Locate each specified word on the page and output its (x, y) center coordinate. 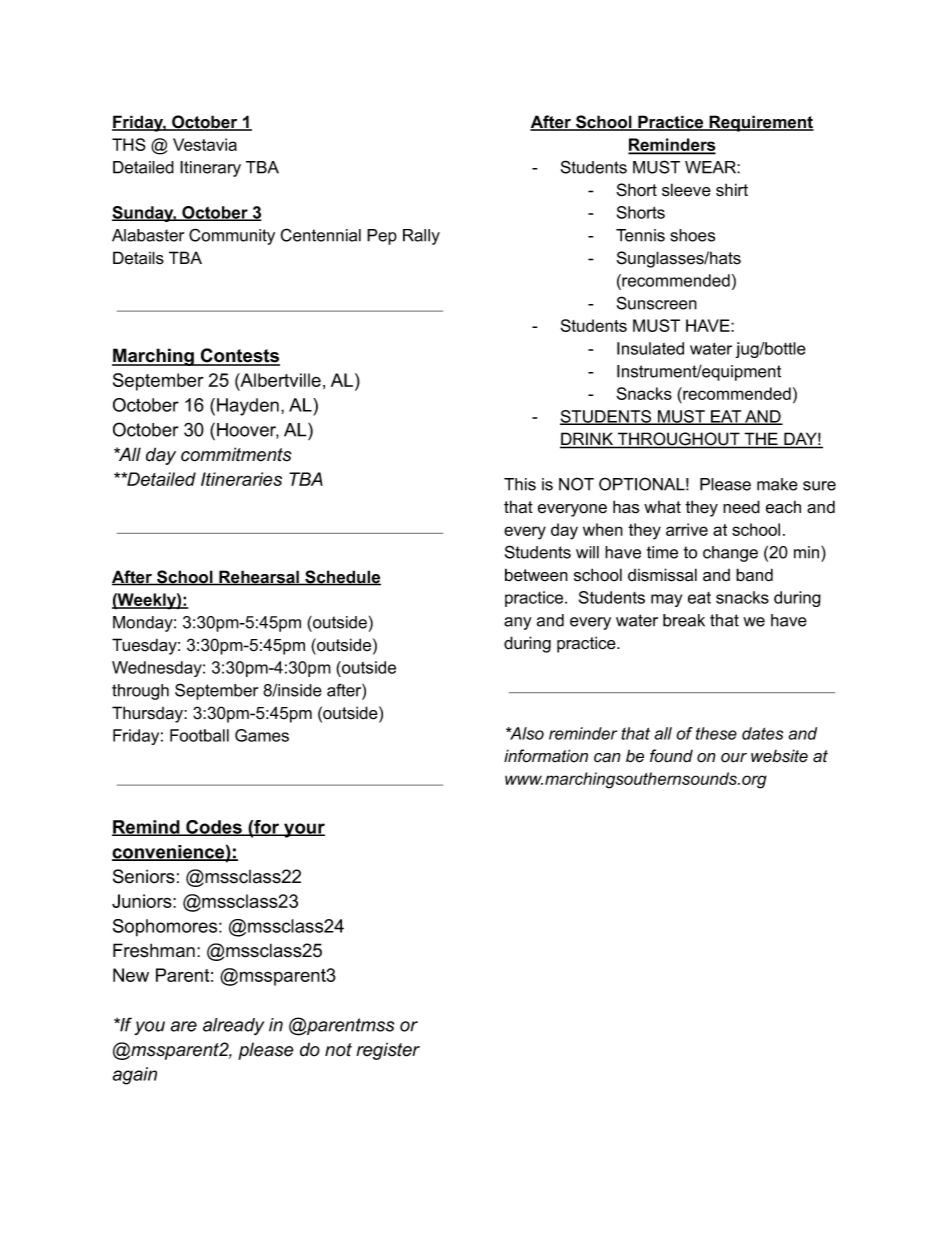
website (779, 756)
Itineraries (241, 479)
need (741, 507)
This (520, 484)
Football (199, 735)
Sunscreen (657, 303)
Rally (421, 237)
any (518, 623)
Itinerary (210, 169)
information (546, 756)
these (716, 733)
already (233, 1026)
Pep (382, 237)
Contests (239, 356)
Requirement (760, 123)
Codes (214, 828)
